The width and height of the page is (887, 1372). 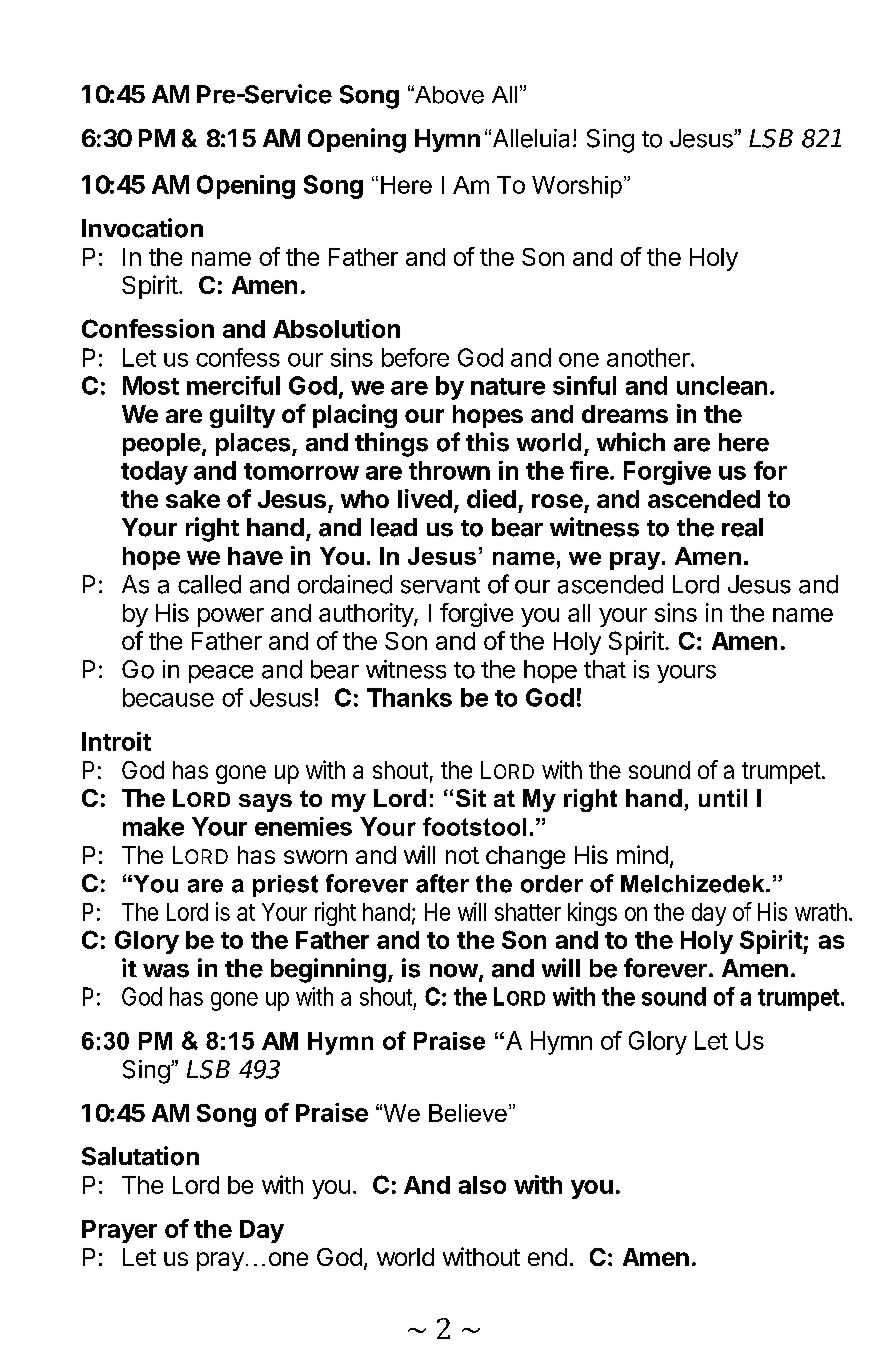 What do you see at coordinates (577, 187) in the page?
I see `Worship` at bounding box center [577, 187].
